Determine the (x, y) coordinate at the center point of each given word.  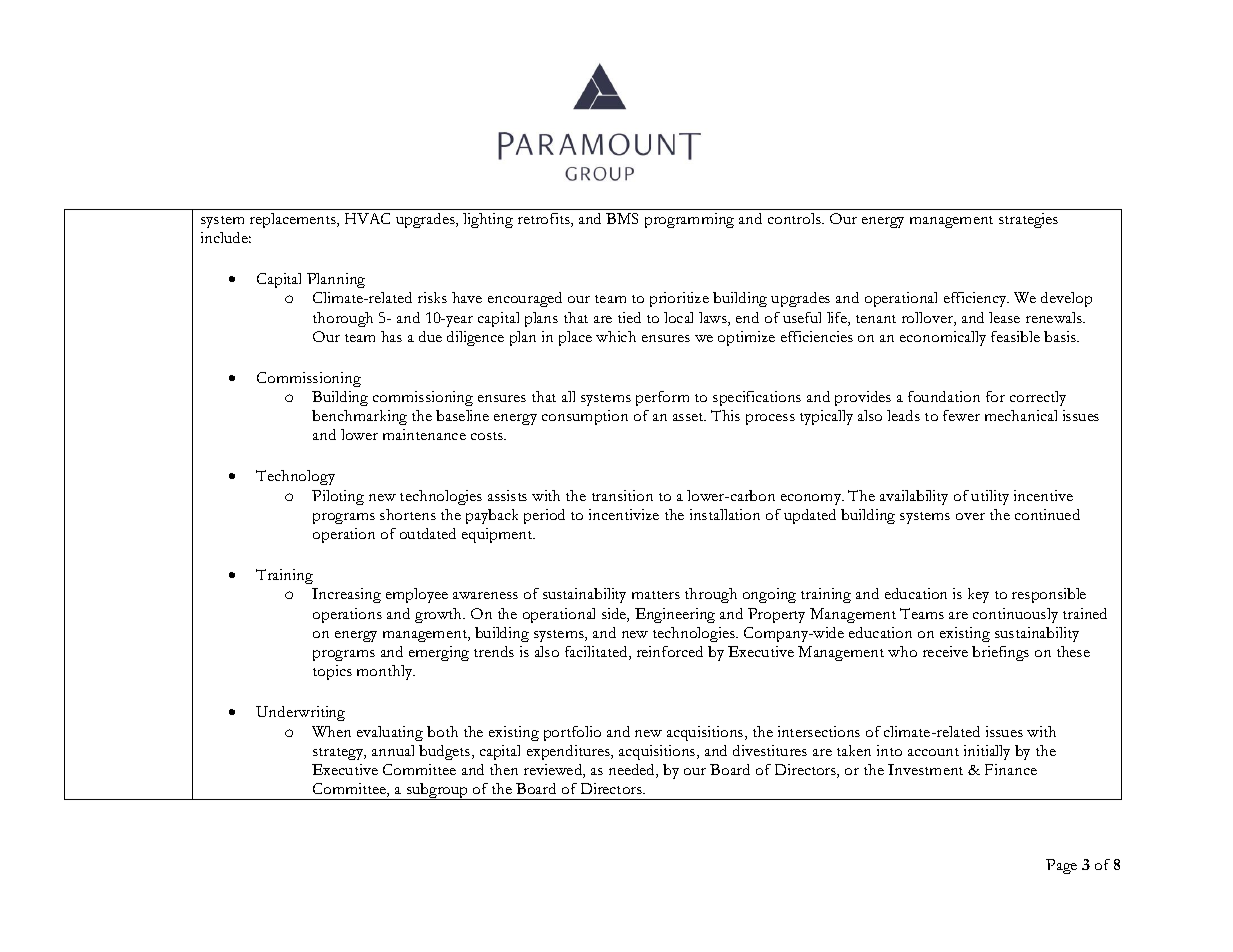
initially (987, 752)
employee (417, 595)
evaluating (390, 733)
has (391, 336)
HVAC (367, 218)
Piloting (338, 497)
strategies (1028, 220)
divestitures (770, 750)
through (711, 595)
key (978, 595)
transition (622, 495)
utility (990, 497)
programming (689, 220)
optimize (746, 338)
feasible (1015, 336)
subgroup (438, 791)
